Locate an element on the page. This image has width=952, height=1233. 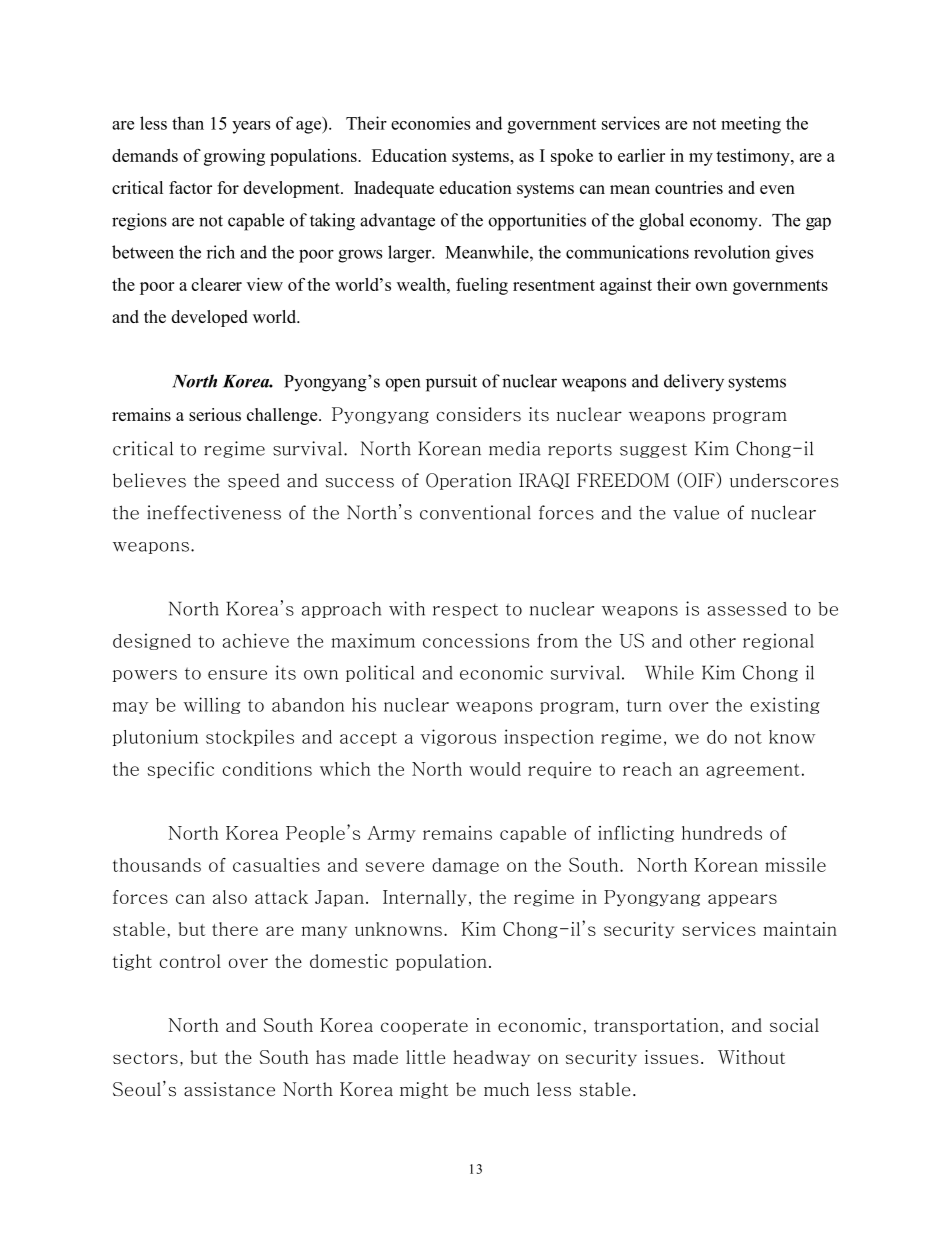
respect is located at coordinates (465, 611).
